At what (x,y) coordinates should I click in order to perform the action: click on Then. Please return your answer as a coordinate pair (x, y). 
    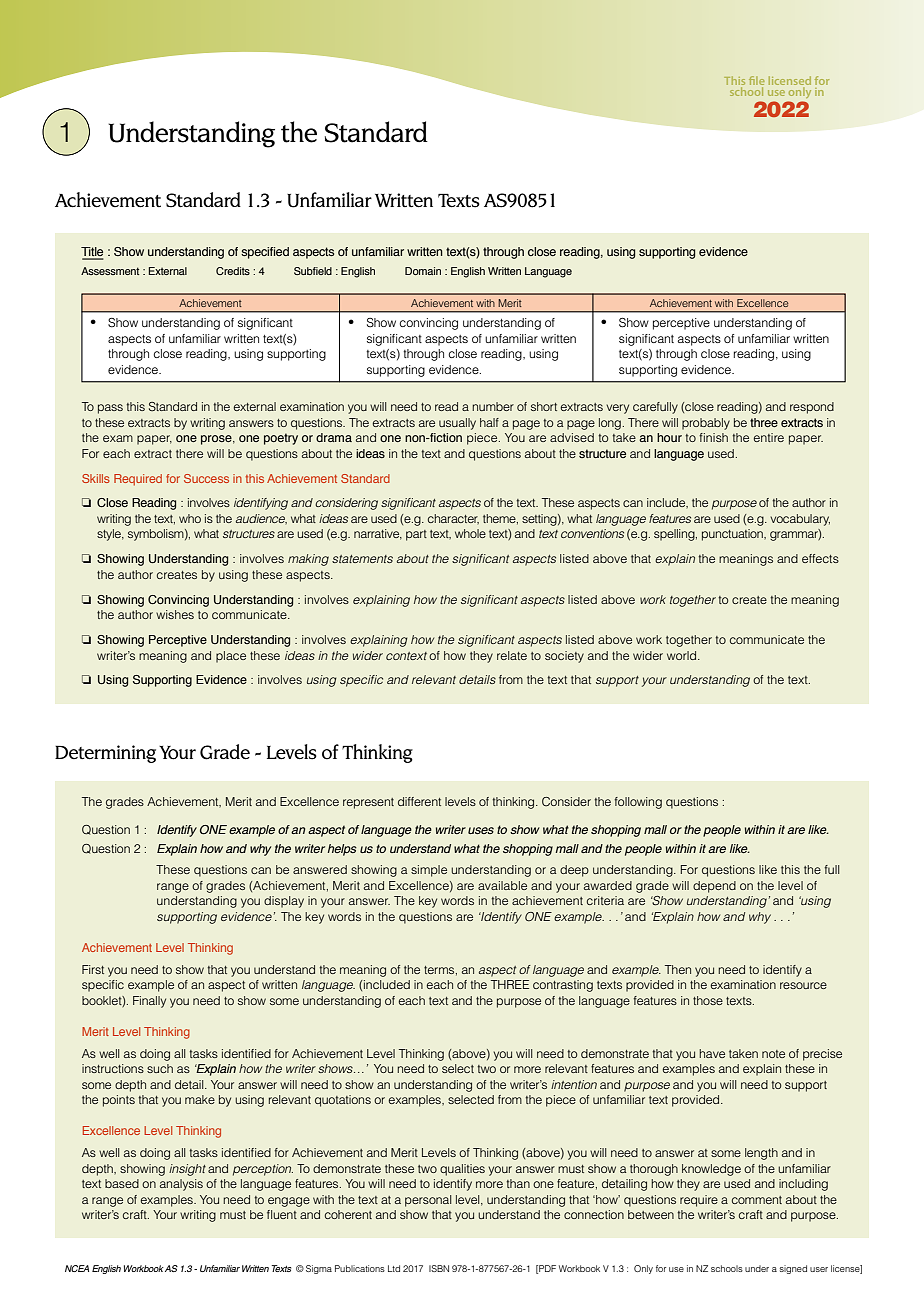
    Looking at the image, I should click on (678, 969).
